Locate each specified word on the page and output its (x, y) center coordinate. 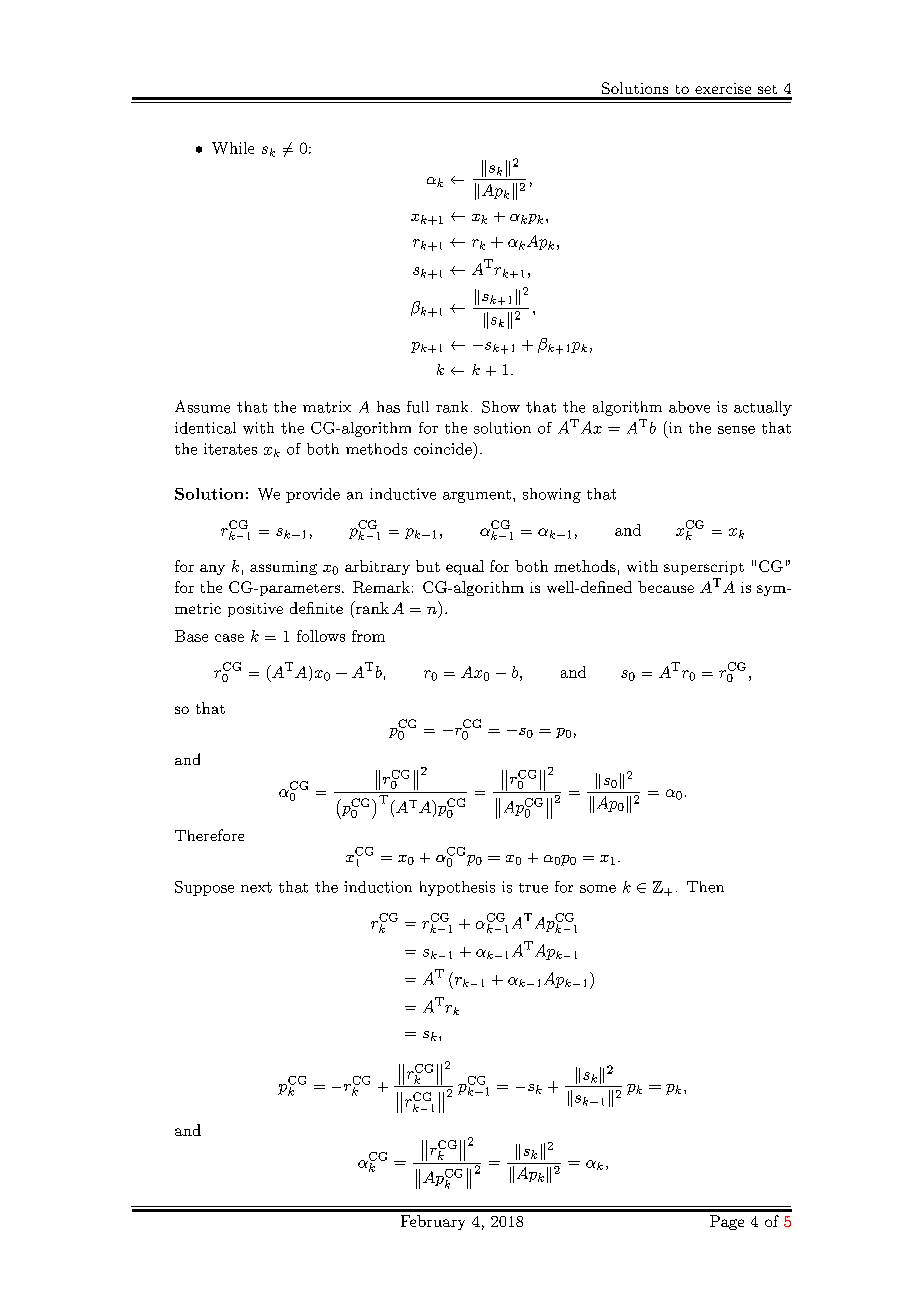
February (433, 1222)
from (368, 636)
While (233, 148)
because (666, 587)
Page (727, 1222)
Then (705, 887)
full (418, 407)
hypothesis (457, 888)
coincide (444, 448)
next (256, 887)
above (689, 407)
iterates (230, 449)
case (229, 638)
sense (736, 430)
